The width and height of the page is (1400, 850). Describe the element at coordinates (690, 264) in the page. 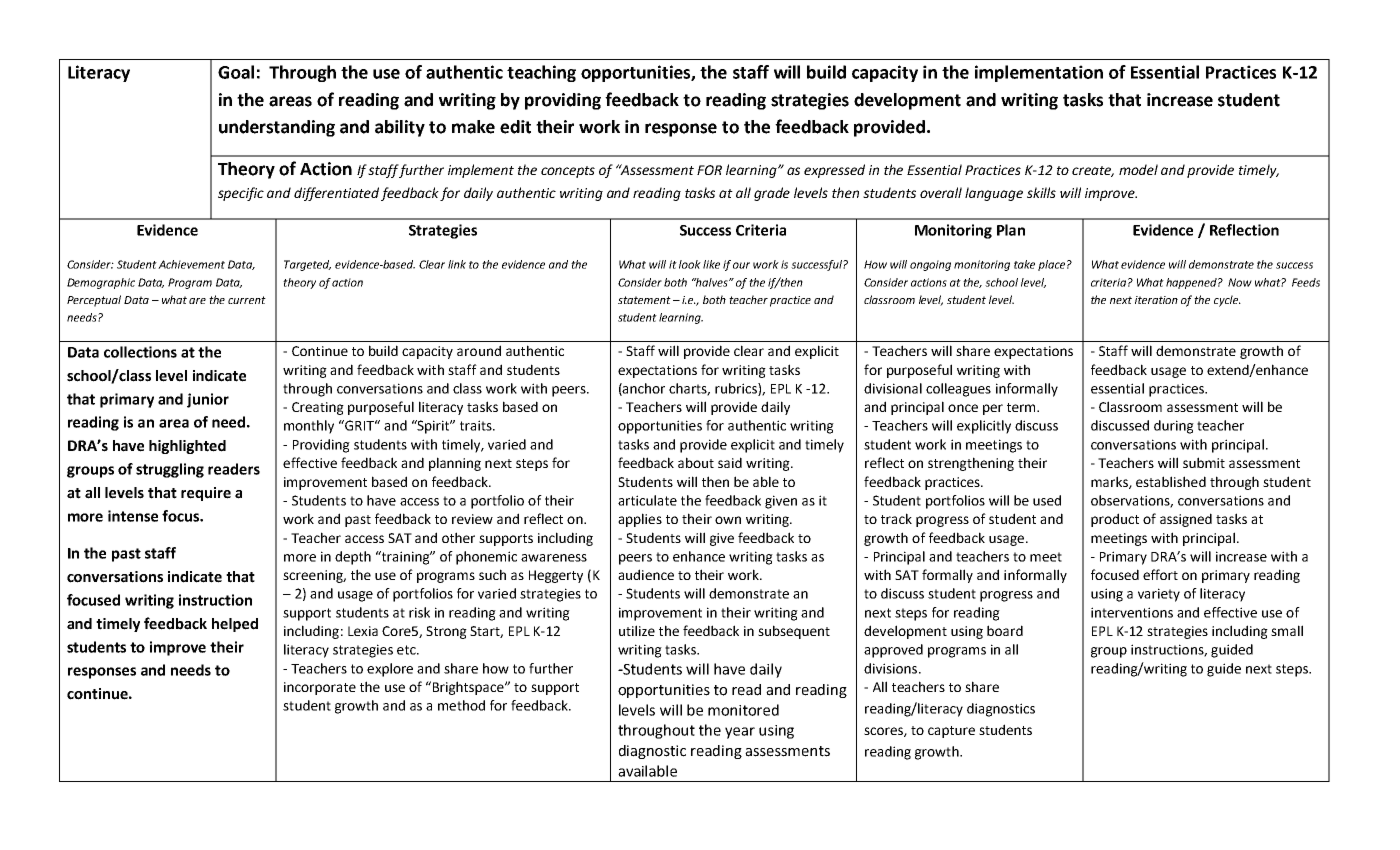

I see `look` at that location.
